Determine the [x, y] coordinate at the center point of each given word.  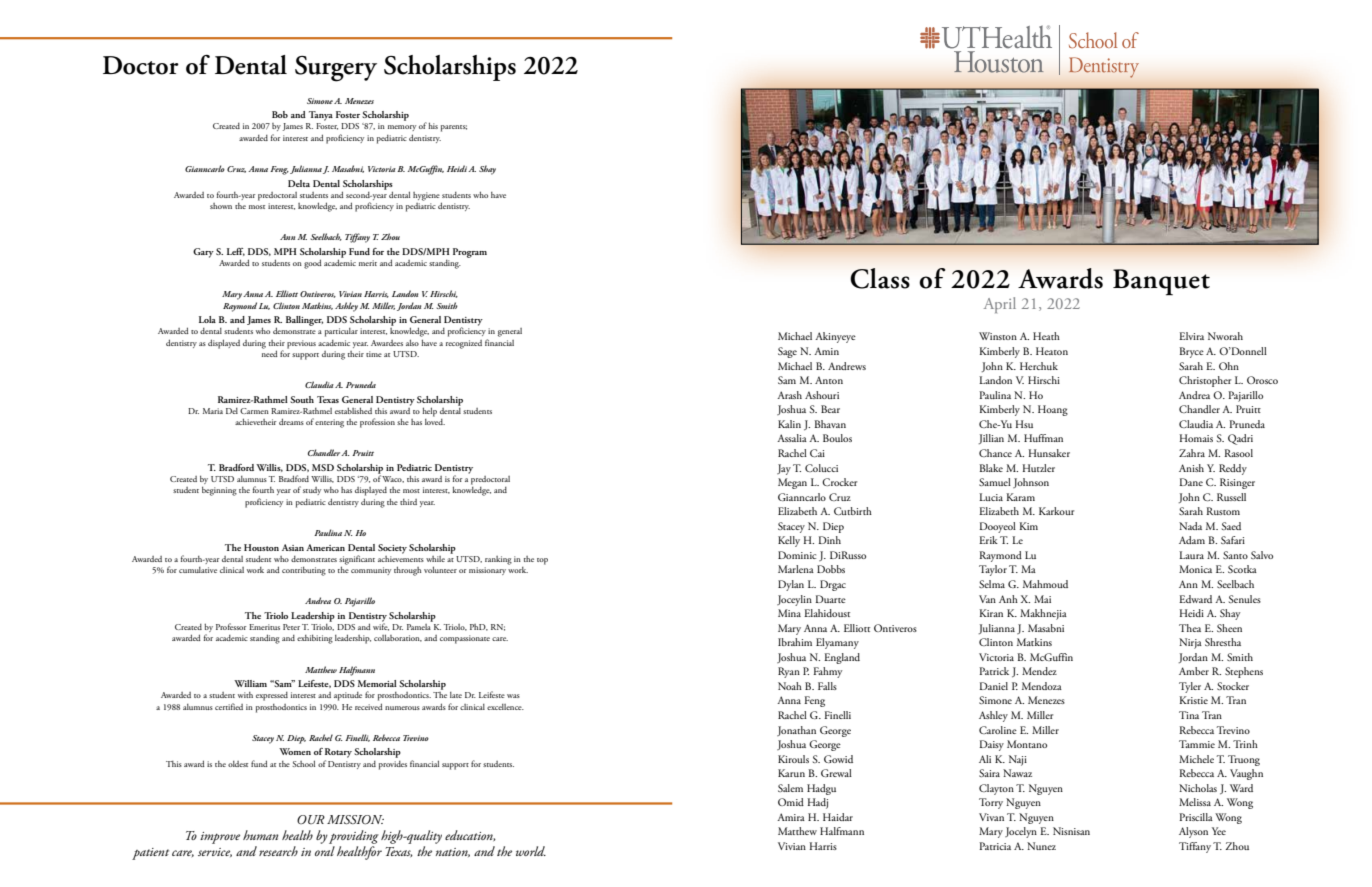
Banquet [1161, 282]
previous [301, 344]
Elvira [1191, 336]
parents [454, 128]
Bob [280, 114]
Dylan [791, 585]
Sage [787, 352]
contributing [304, 571]
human [261, 835]
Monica [1195, 569]
